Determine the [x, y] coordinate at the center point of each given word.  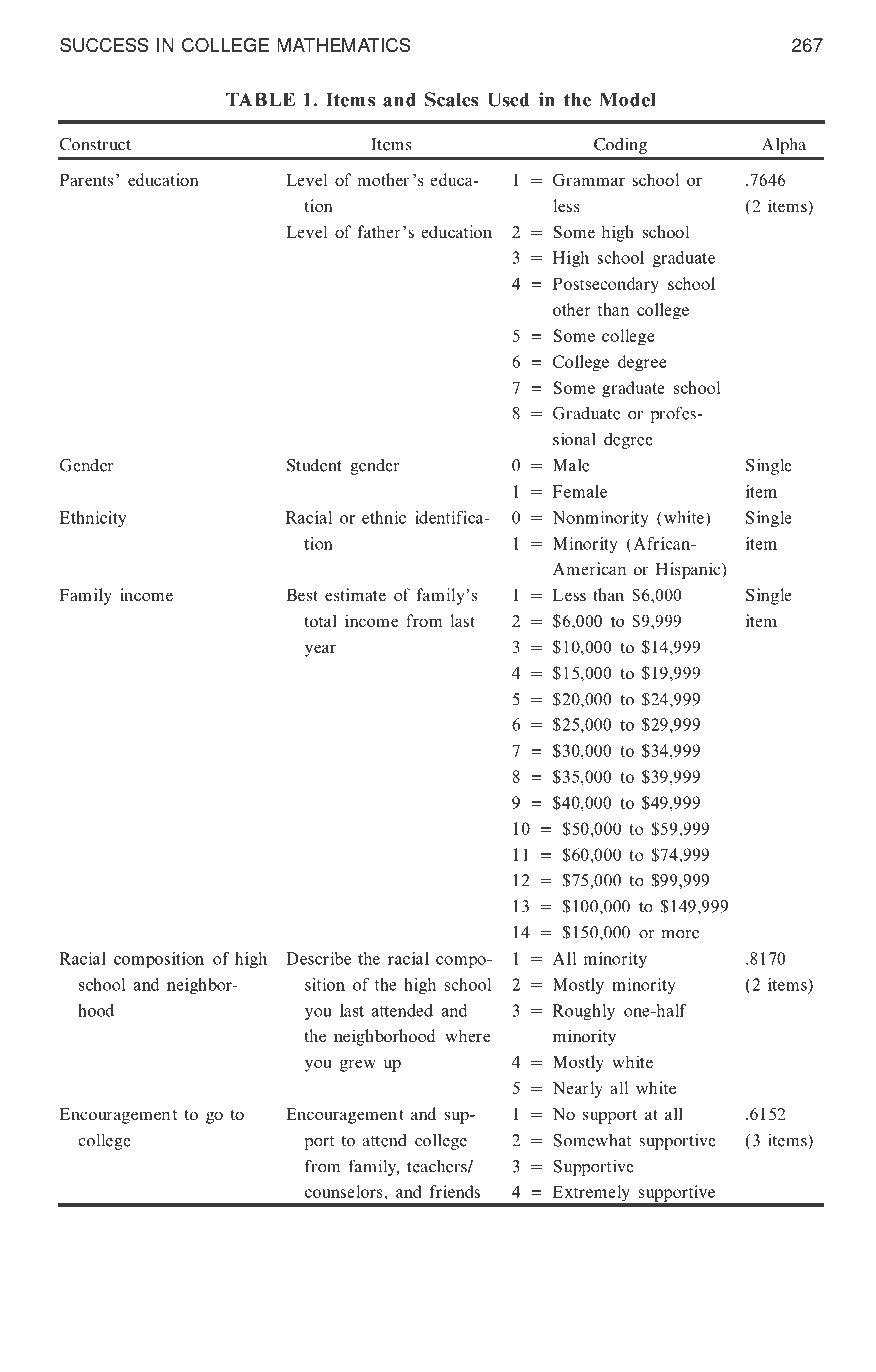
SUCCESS [104, 45]
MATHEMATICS [344, 45]
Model [627, 99]
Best [302, 595]
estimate [355, 595]
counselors [345, 1191]
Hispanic [689, 570]
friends [455, 1191]
